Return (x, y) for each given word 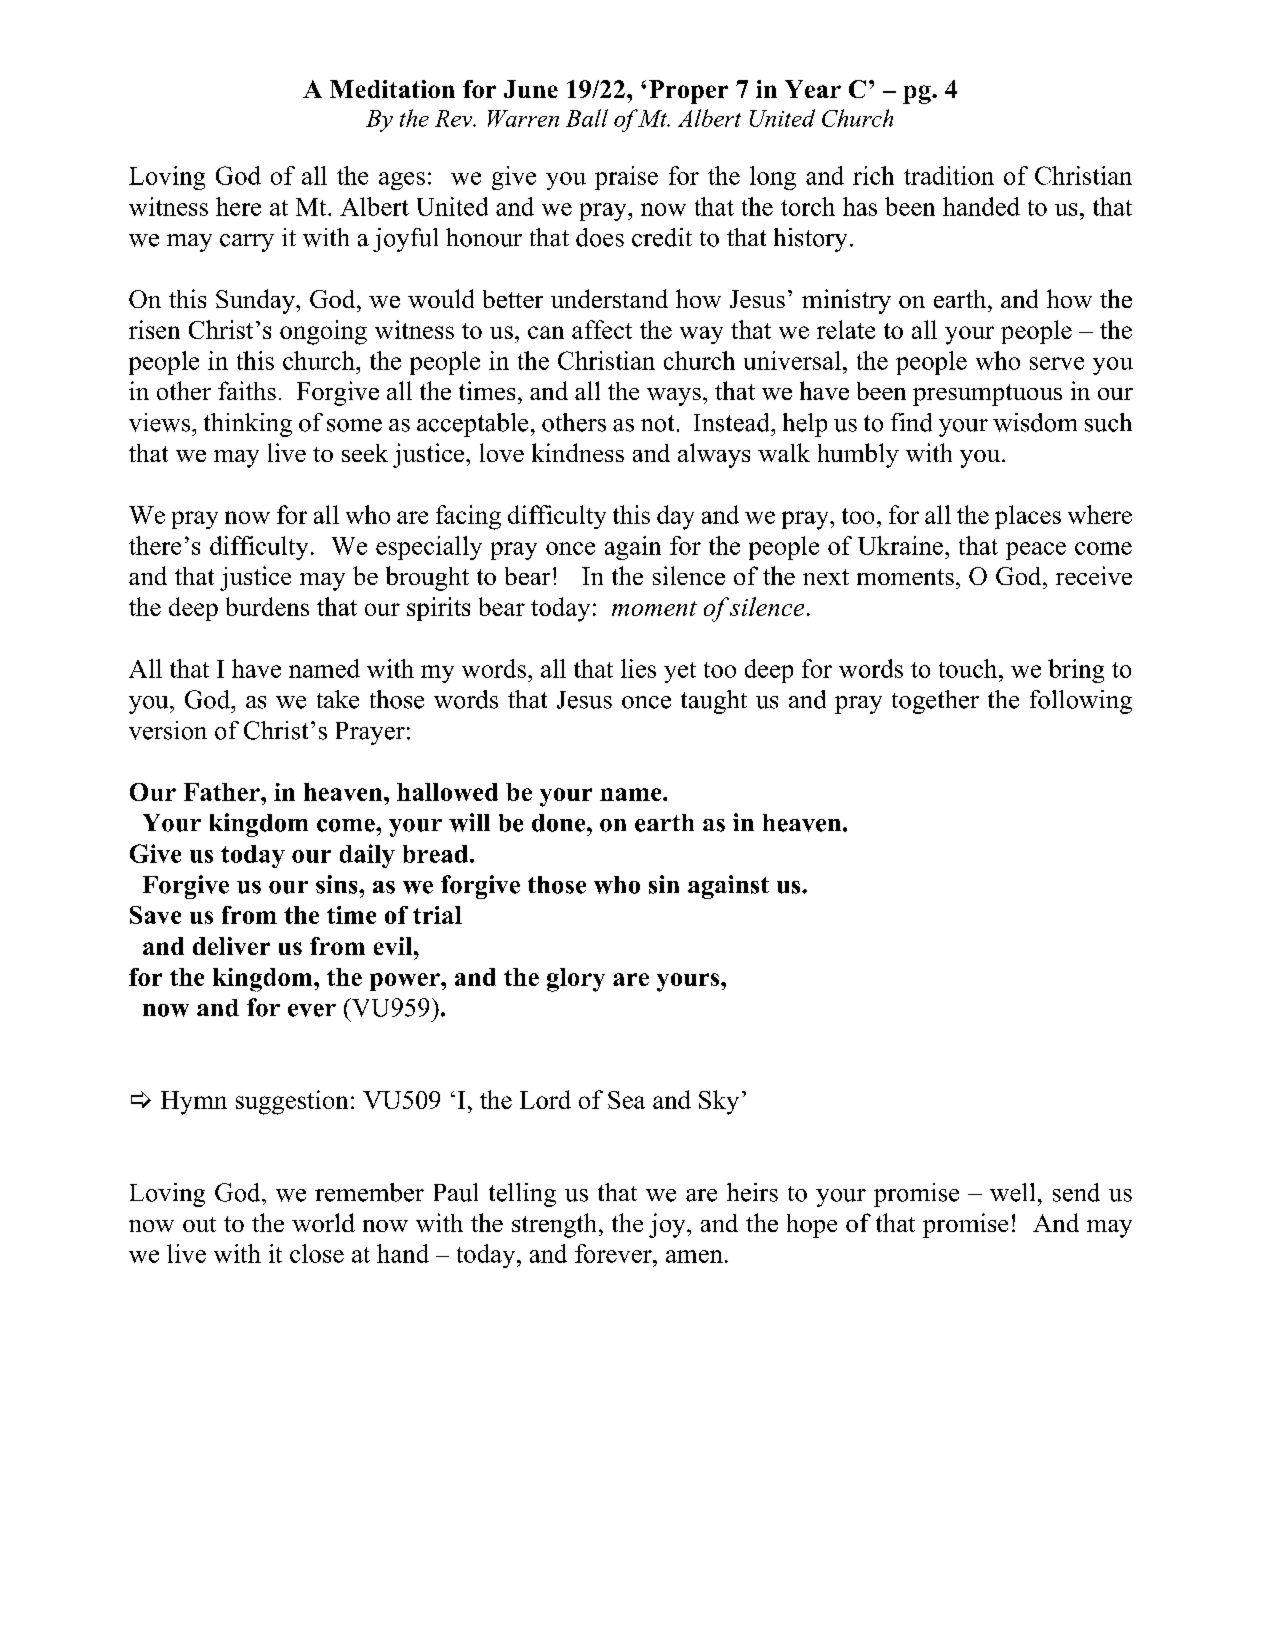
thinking (248, 425)
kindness (578, 452)
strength (554, 1225)
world (323, 1222)
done (560, 823)
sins (338, 884)
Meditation (392, 89)
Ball (587, 118)
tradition (949, 175)
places (1028, 517)
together (935, 702)
